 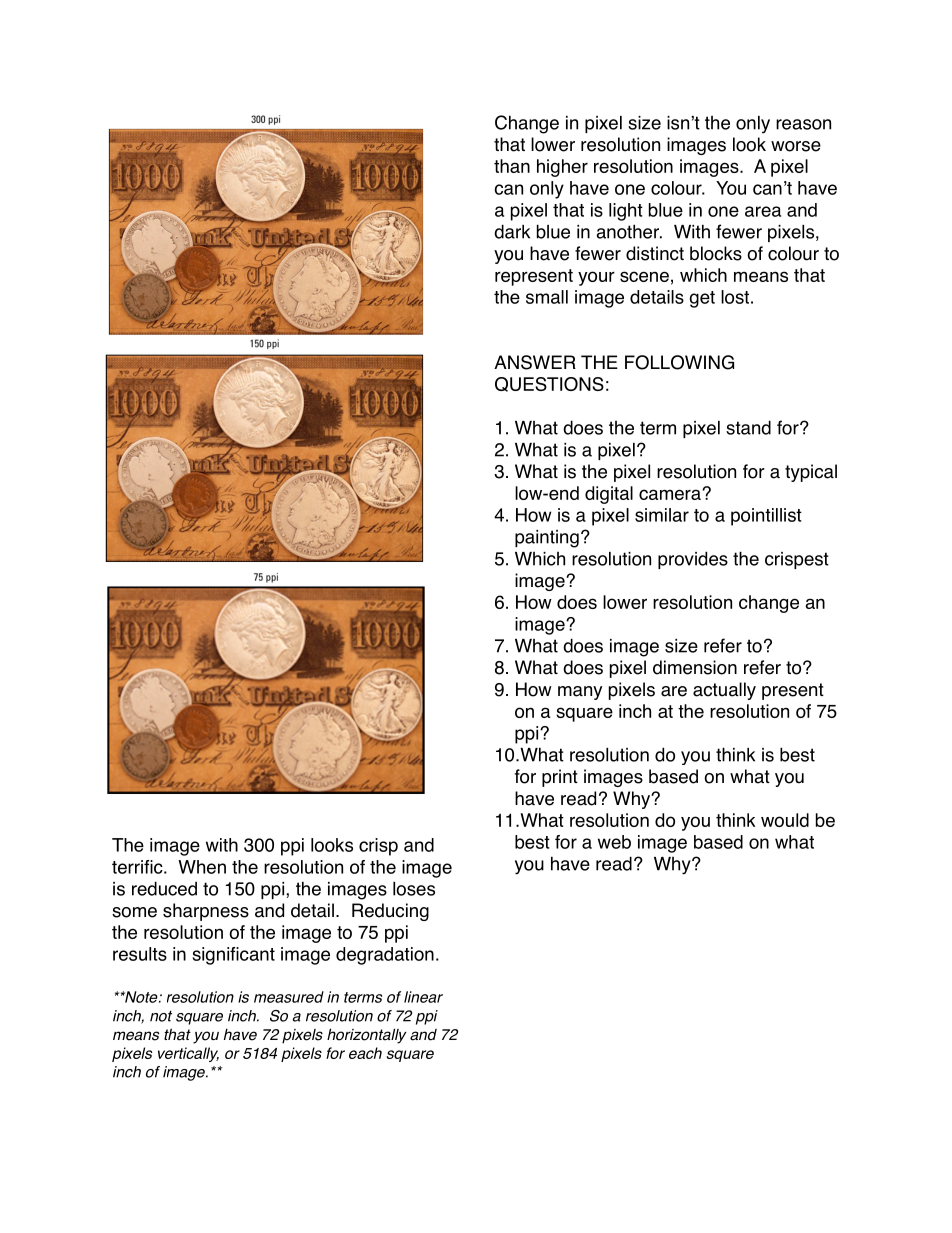 I want to click on higher, so click(x=562, y=168).
